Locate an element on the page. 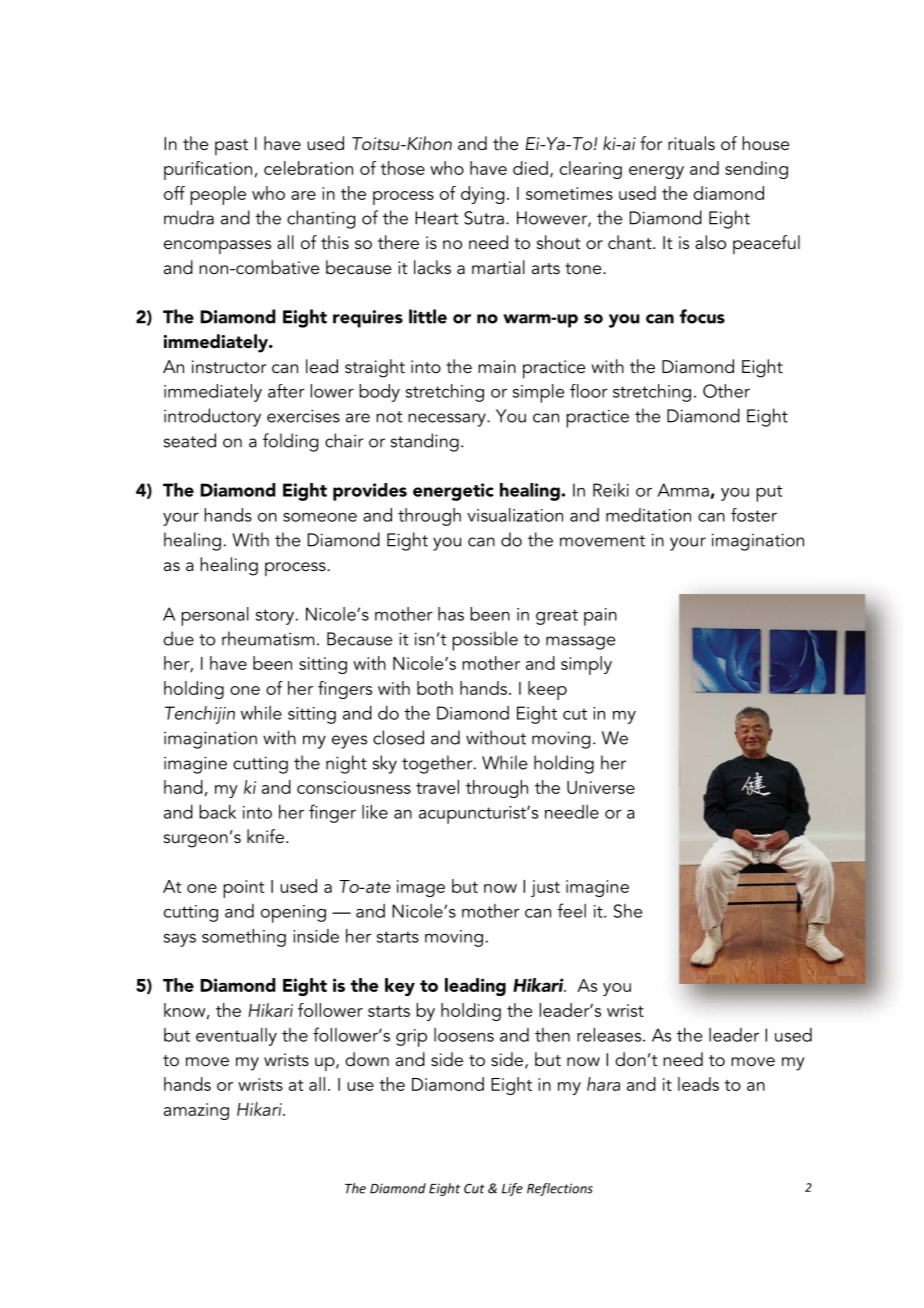  rheumatism is located at coordinates (268, 638).
